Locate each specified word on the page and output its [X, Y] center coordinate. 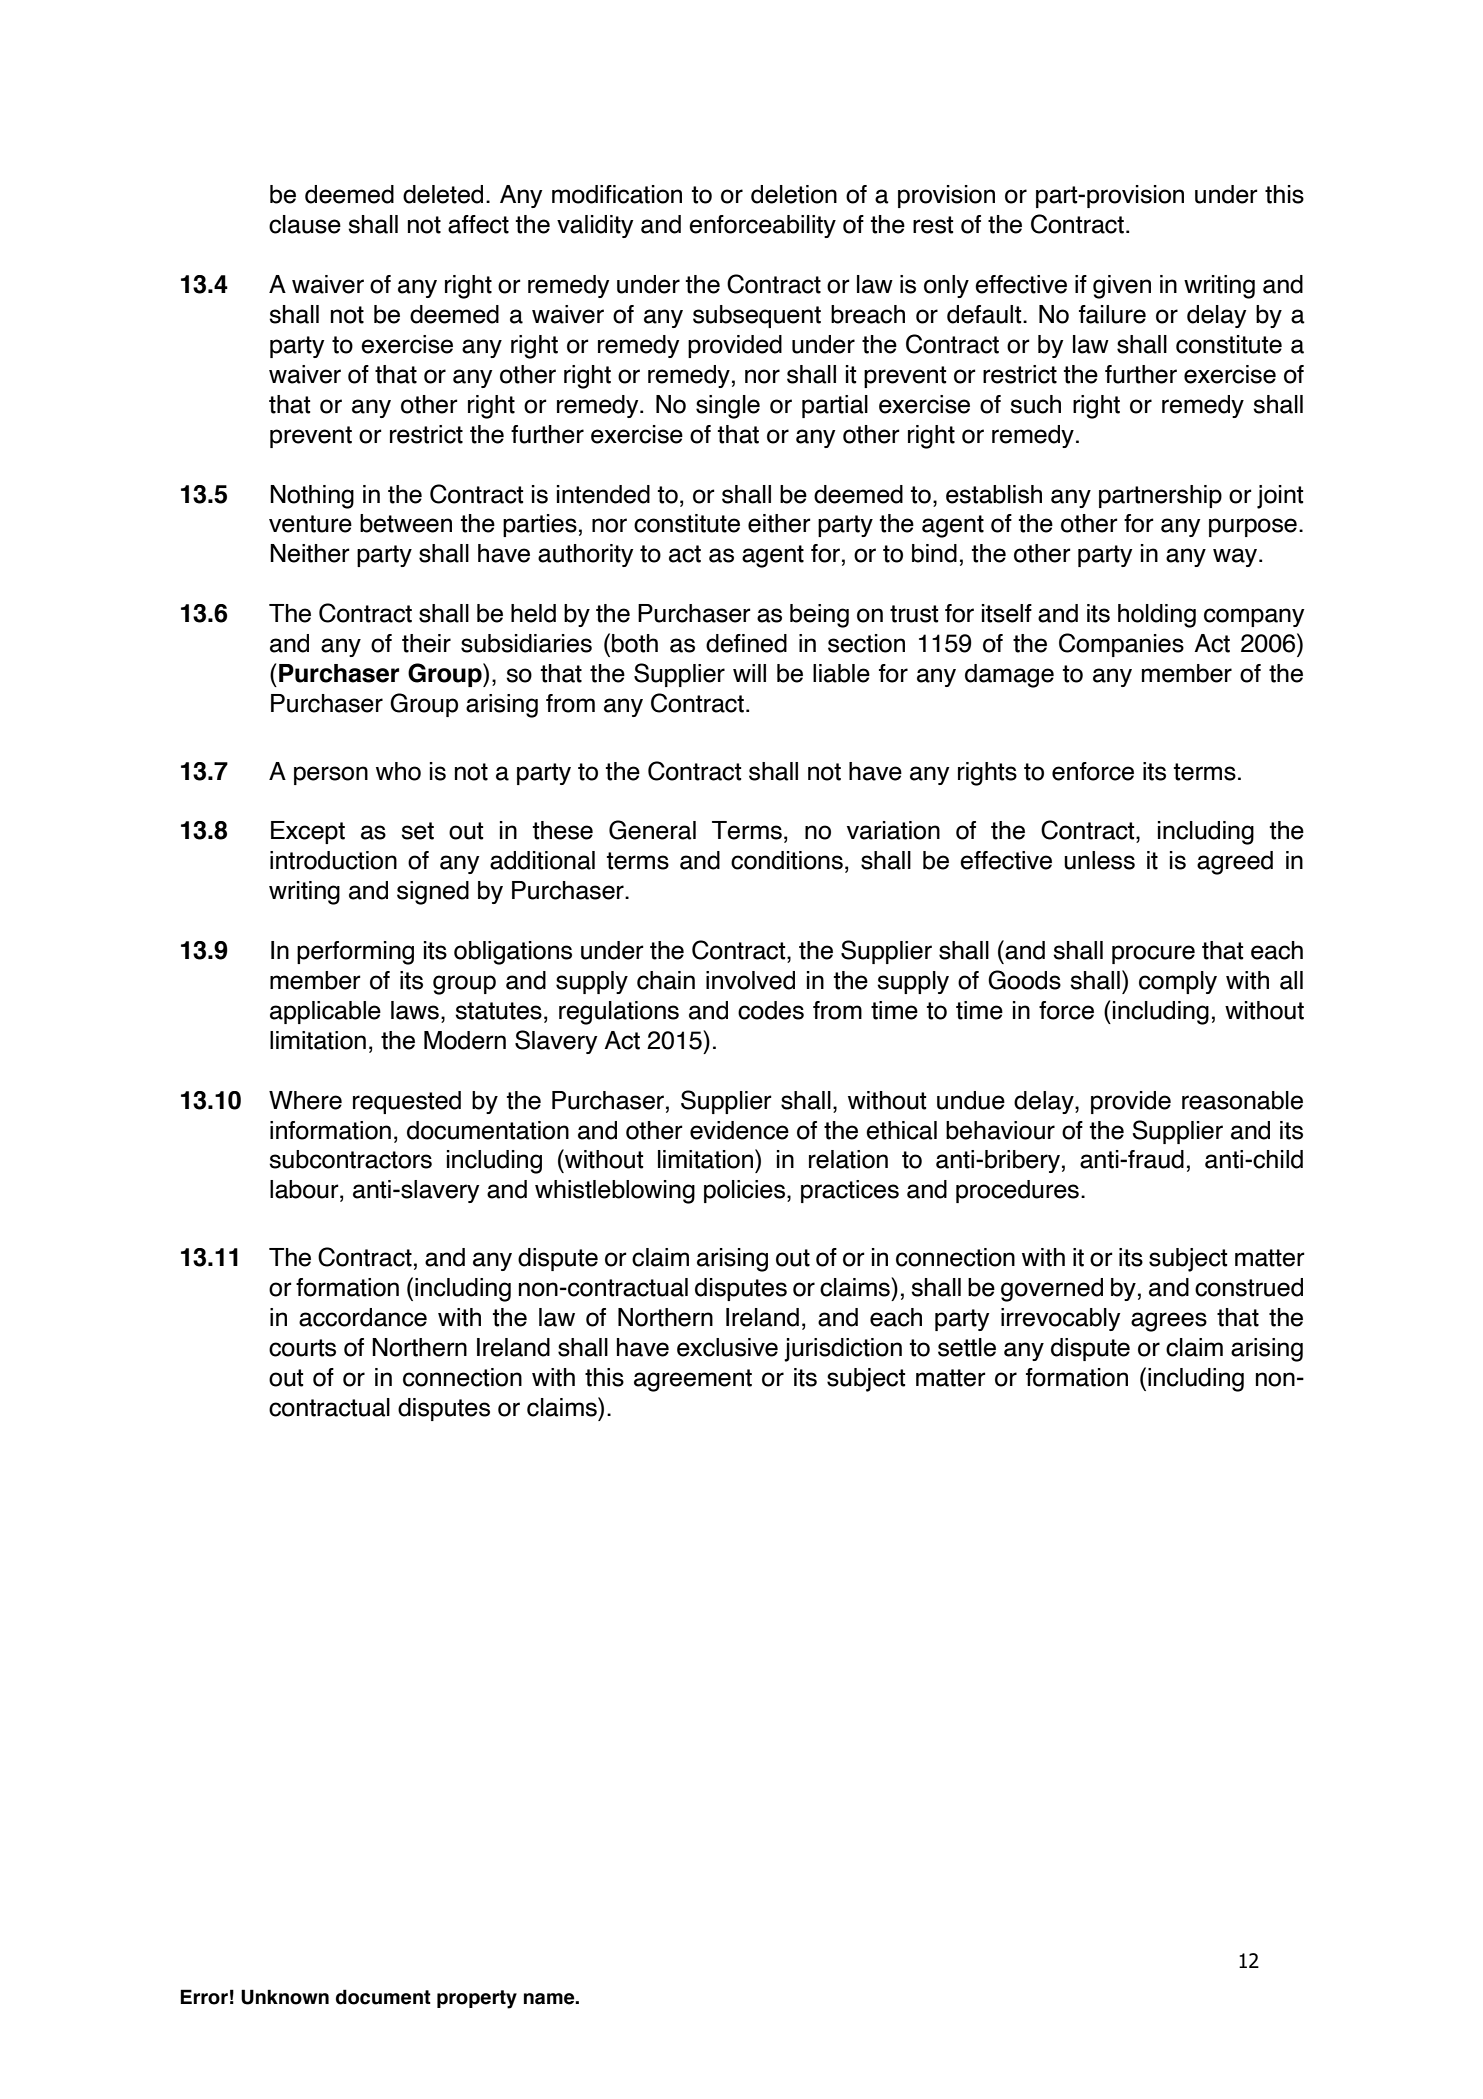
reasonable [1242, 1100]
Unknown [285, 1997]
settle [967, 1347]
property [477, 1999]
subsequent [757, 316]
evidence [739, 1130]
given [1122, 287]
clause [305, 224]
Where [305, 1100]
